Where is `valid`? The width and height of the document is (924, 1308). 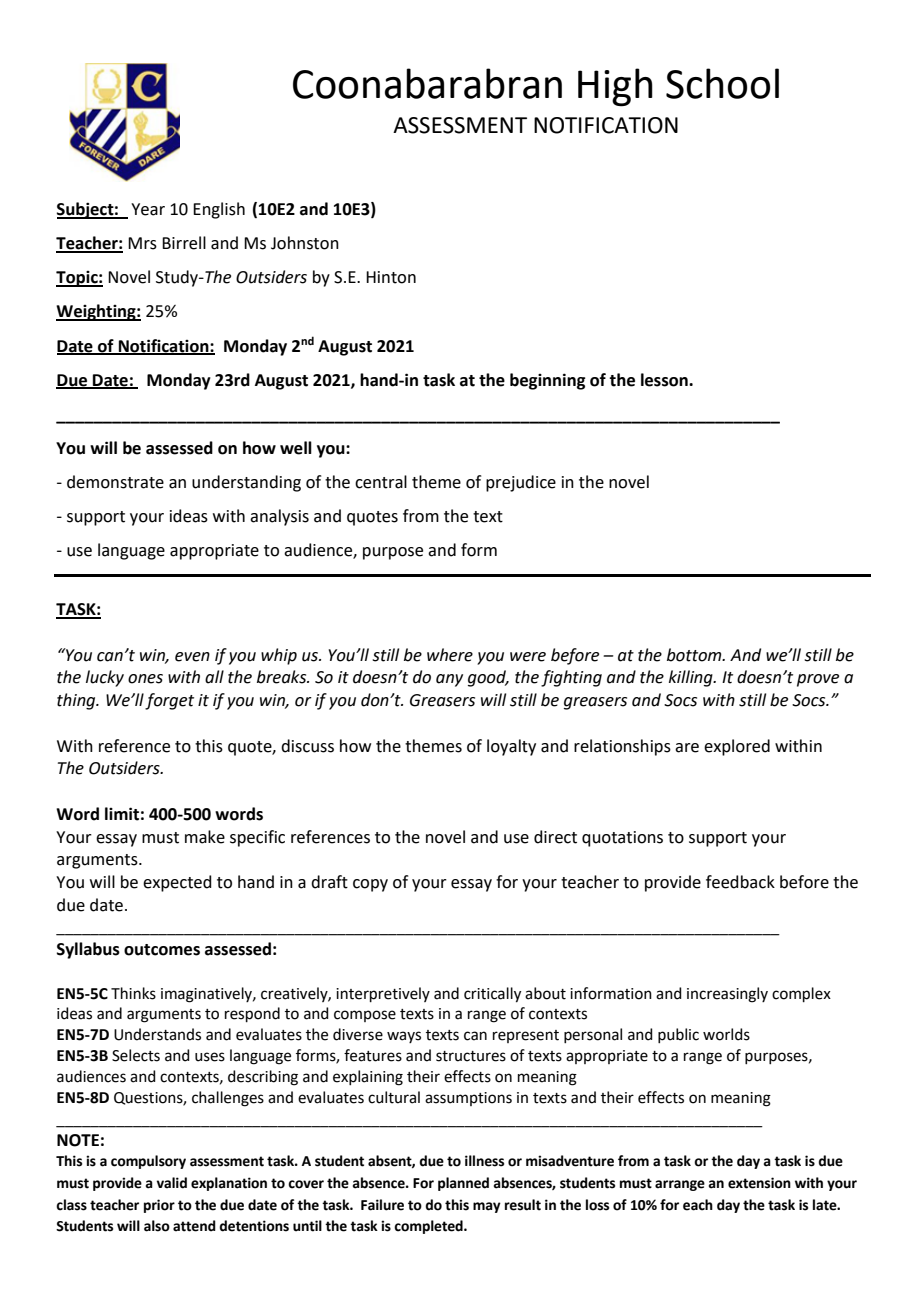
valid is located at coordinates (172, 1183).
